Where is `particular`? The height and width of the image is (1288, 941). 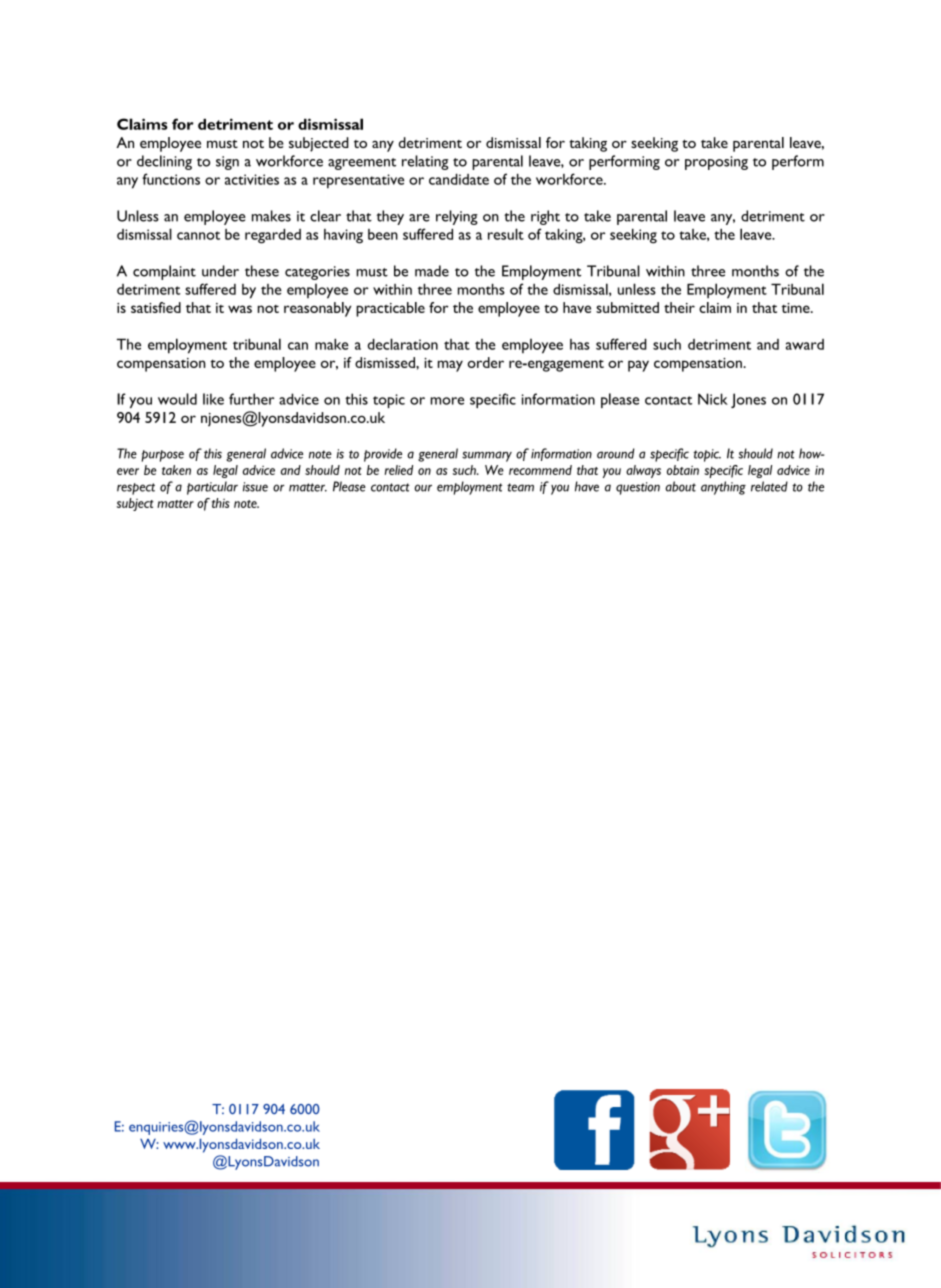
particular is located at coordinates (212, 488).
